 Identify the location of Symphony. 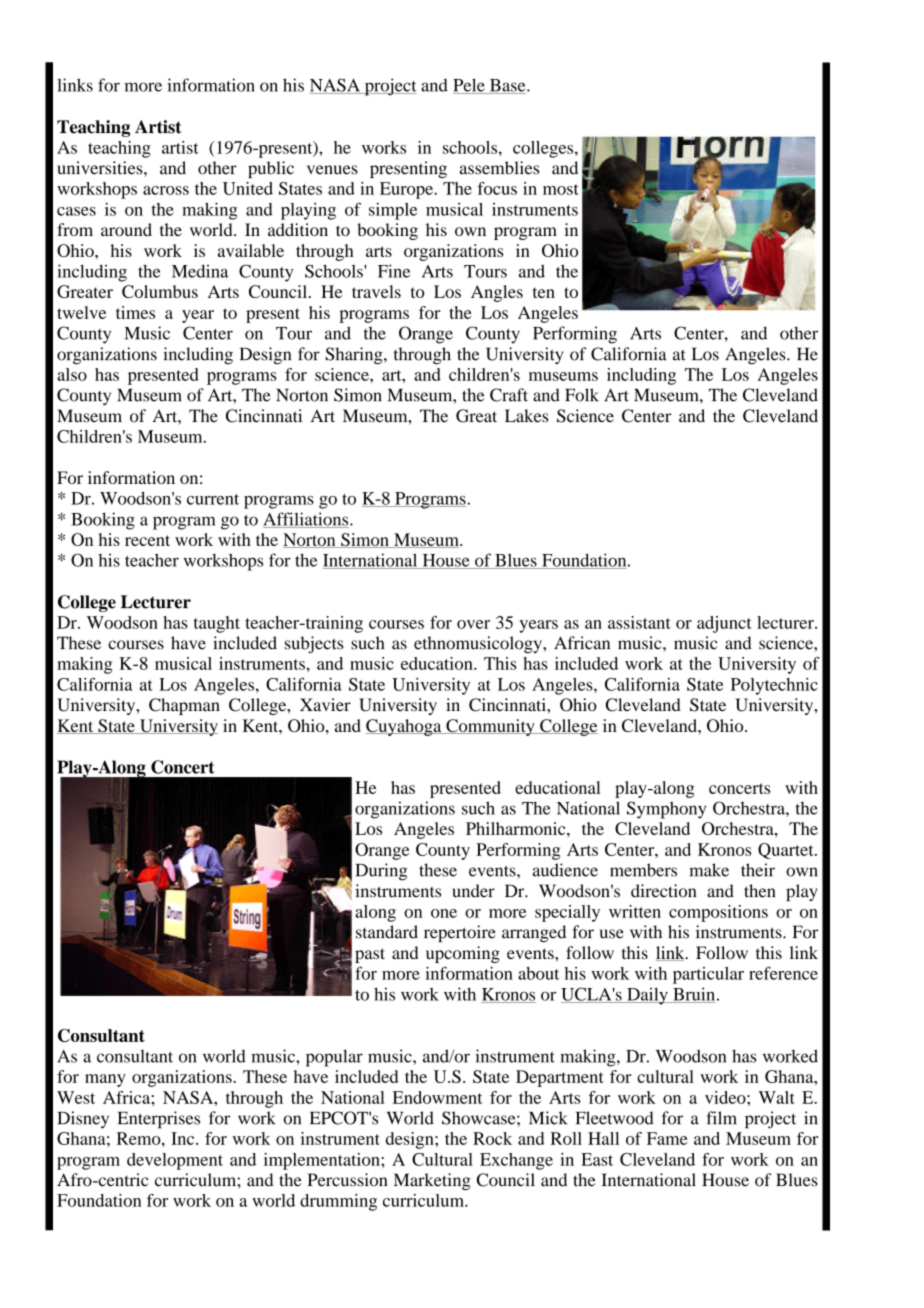
(666, 810).
